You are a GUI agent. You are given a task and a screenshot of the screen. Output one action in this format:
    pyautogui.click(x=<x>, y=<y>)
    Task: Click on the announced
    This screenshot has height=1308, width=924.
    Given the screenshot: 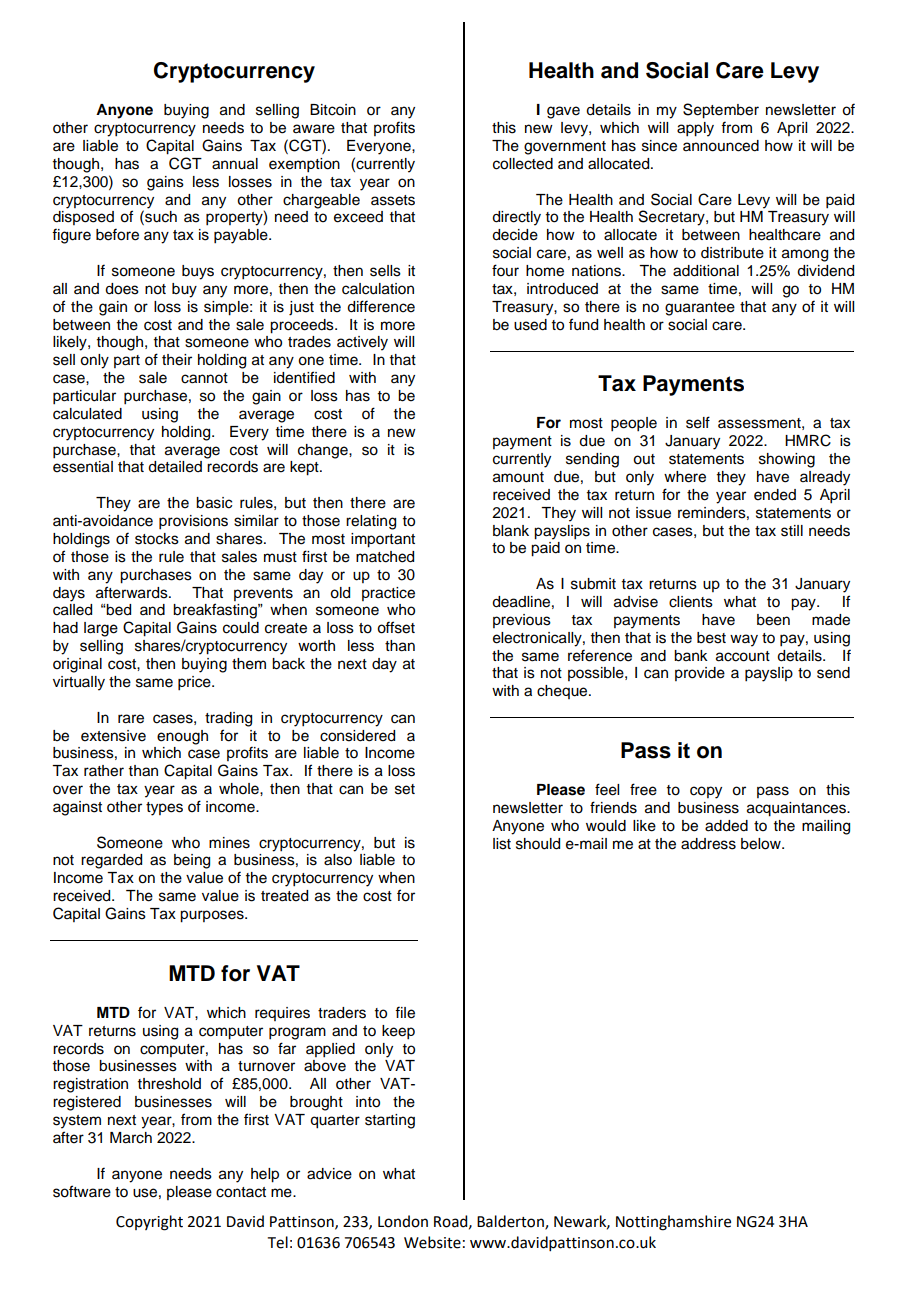 What is the action you would take?
    pyautogui.click(x=721, y=146)
